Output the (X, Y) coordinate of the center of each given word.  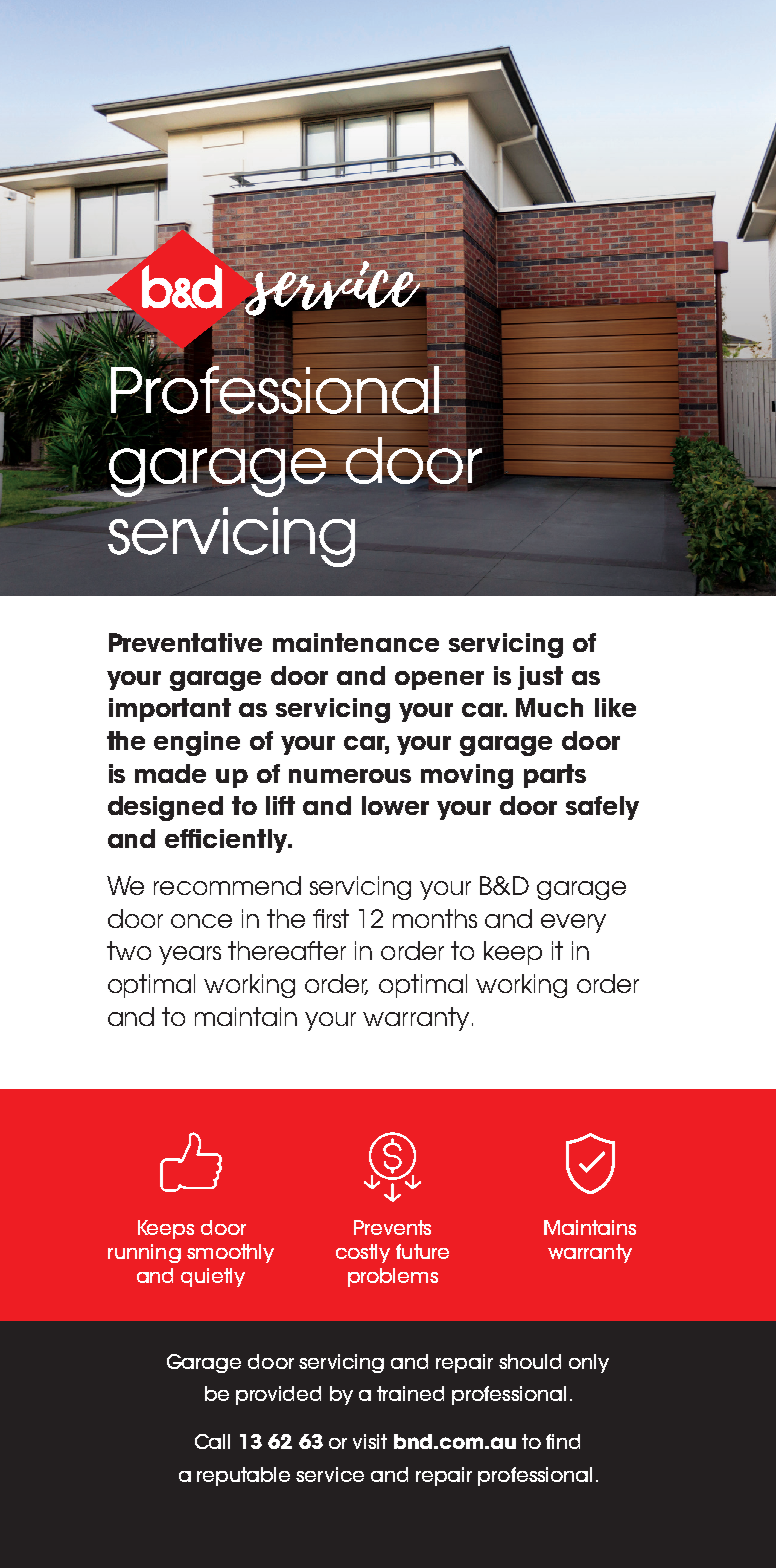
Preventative (185, 642)
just (540, 678)
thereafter (287, 950)
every (573, 923)
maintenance (356, 642)
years (190, 955)
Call (212, 1441)
